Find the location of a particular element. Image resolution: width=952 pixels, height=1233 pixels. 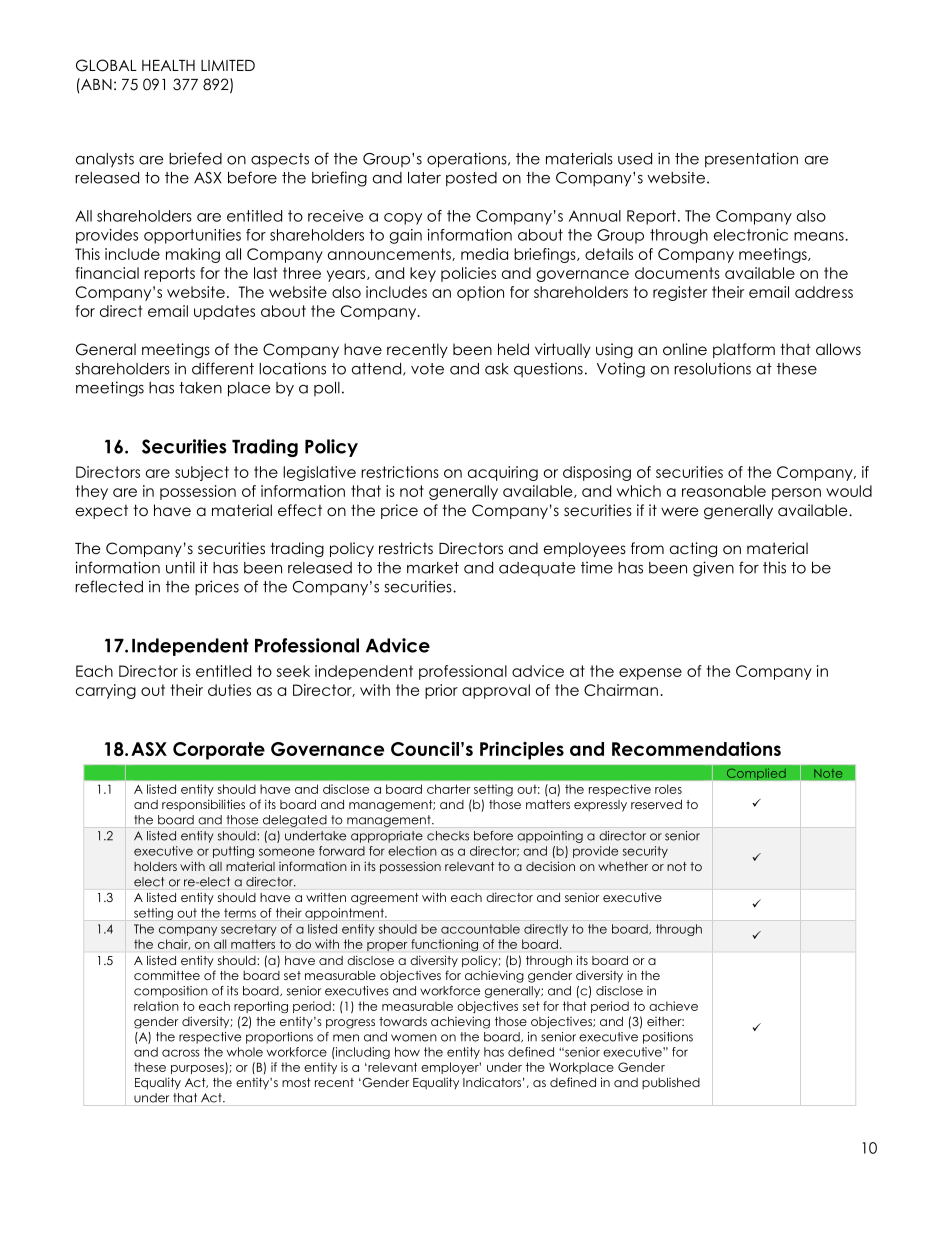

resolutions is located at coordinates (712, 368).
